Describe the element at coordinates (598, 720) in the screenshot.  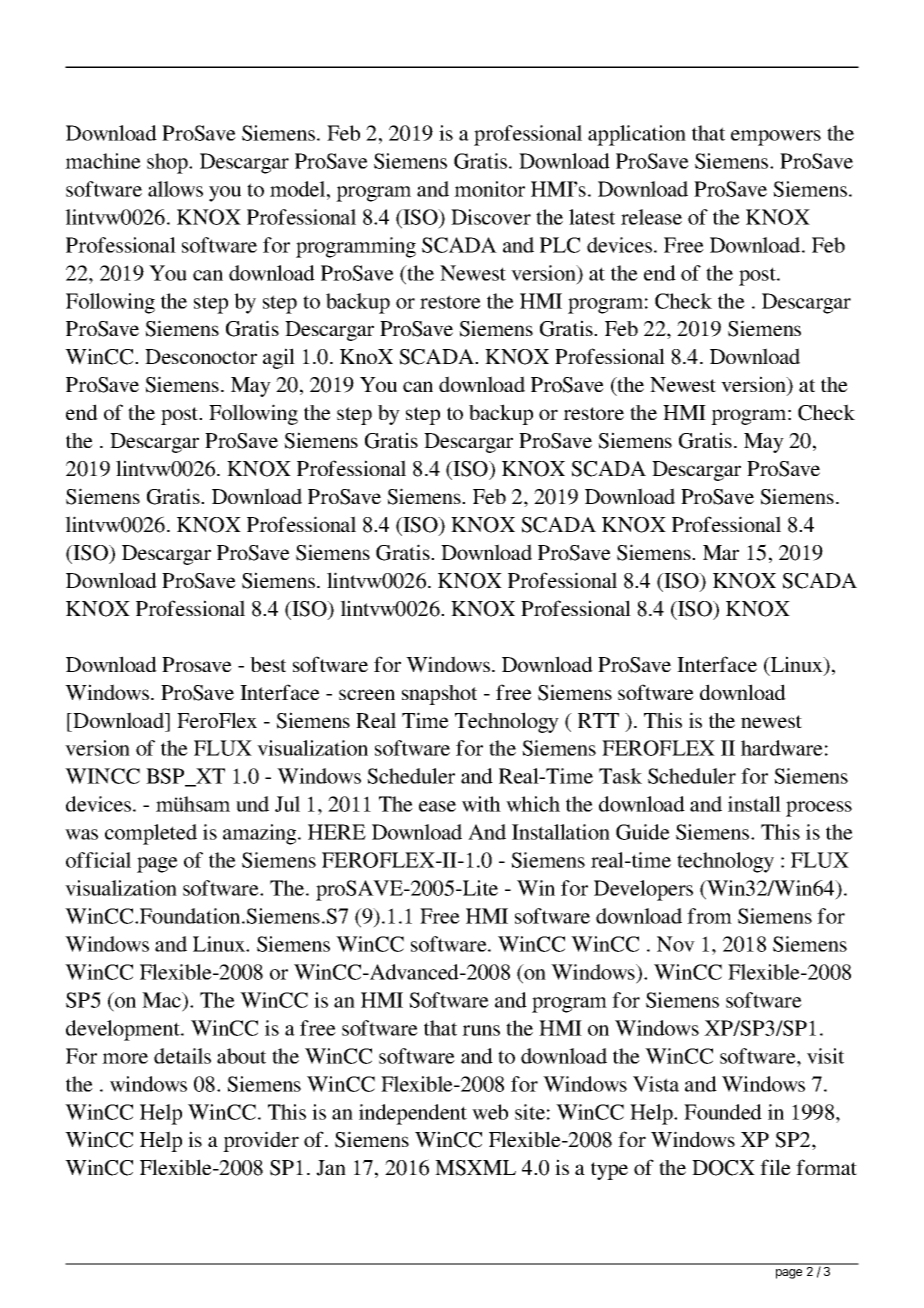
I see `RTT` at that location.
